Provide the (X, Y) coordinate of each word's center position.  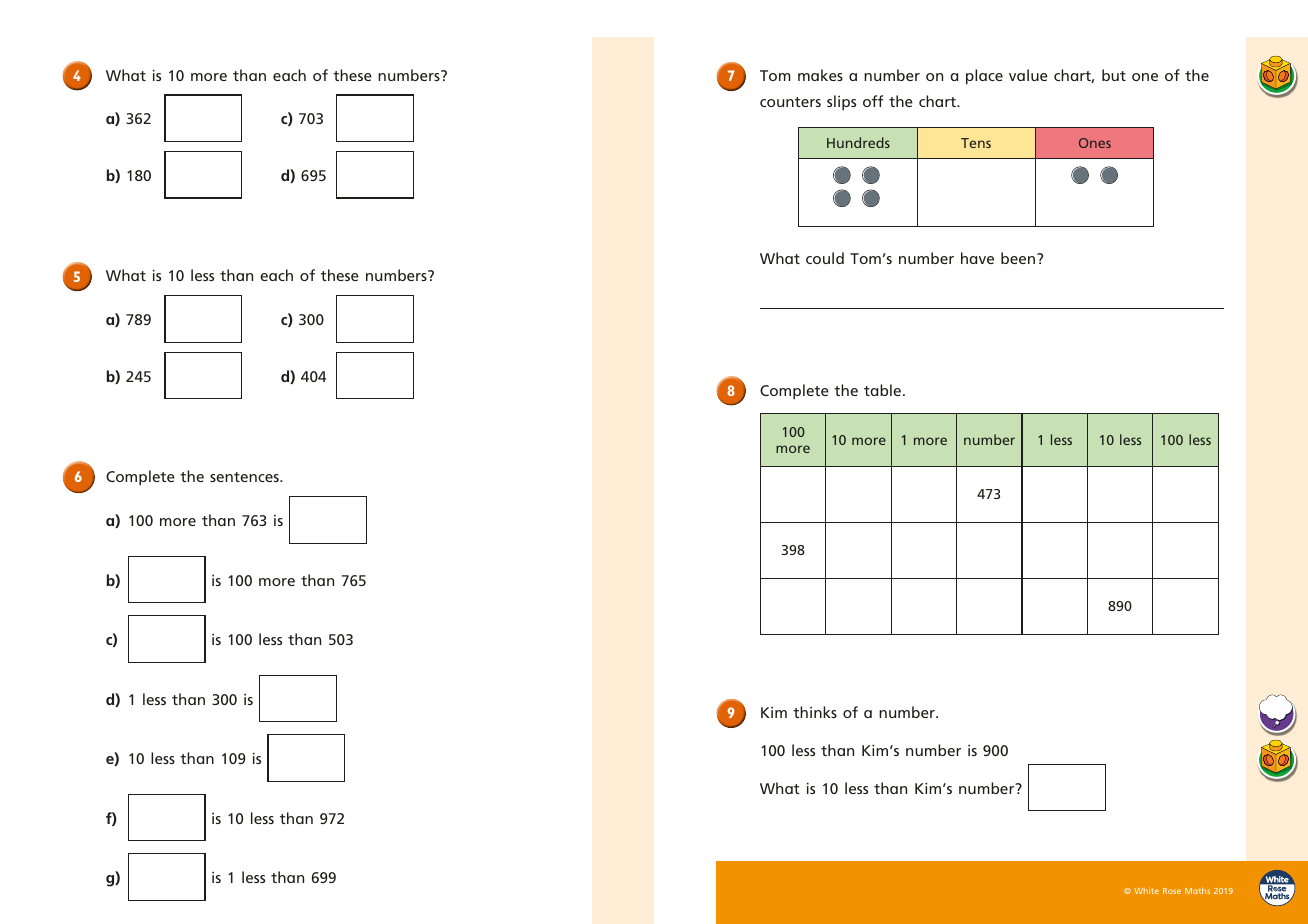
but (1114, 75)
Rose (1172, 891)
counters (790, 102)
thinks (815, 712)
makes (820, 75)
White (1146, 891)
